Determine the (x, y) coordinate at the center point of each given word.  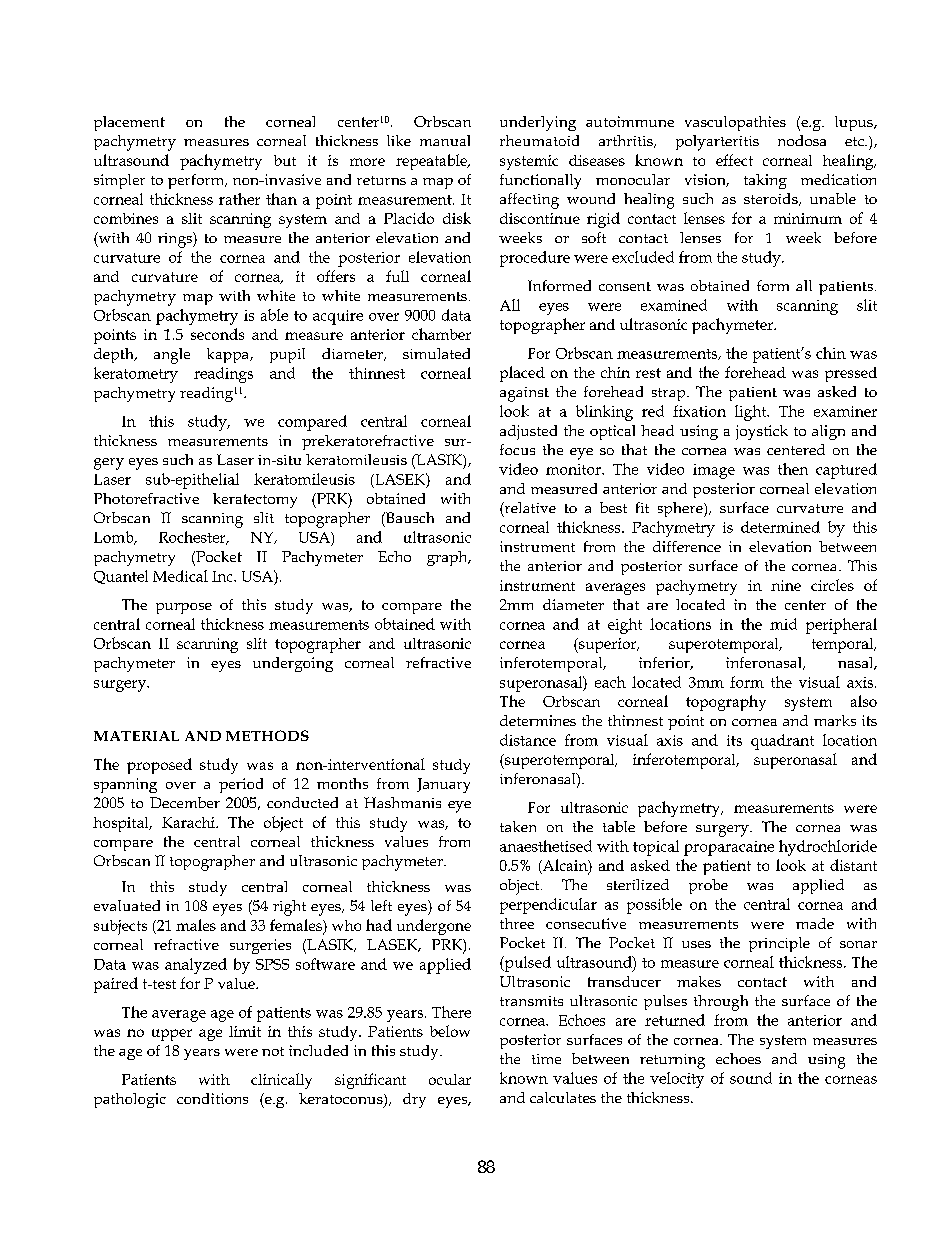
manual (445, 140)
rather (239, 199)
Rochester (193, 538)
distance (528, 740)
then (793, 469)
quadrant (782, 742)
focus (517, 449)
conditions (212, 1098)
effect (734, 160)
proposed (159, 766)
